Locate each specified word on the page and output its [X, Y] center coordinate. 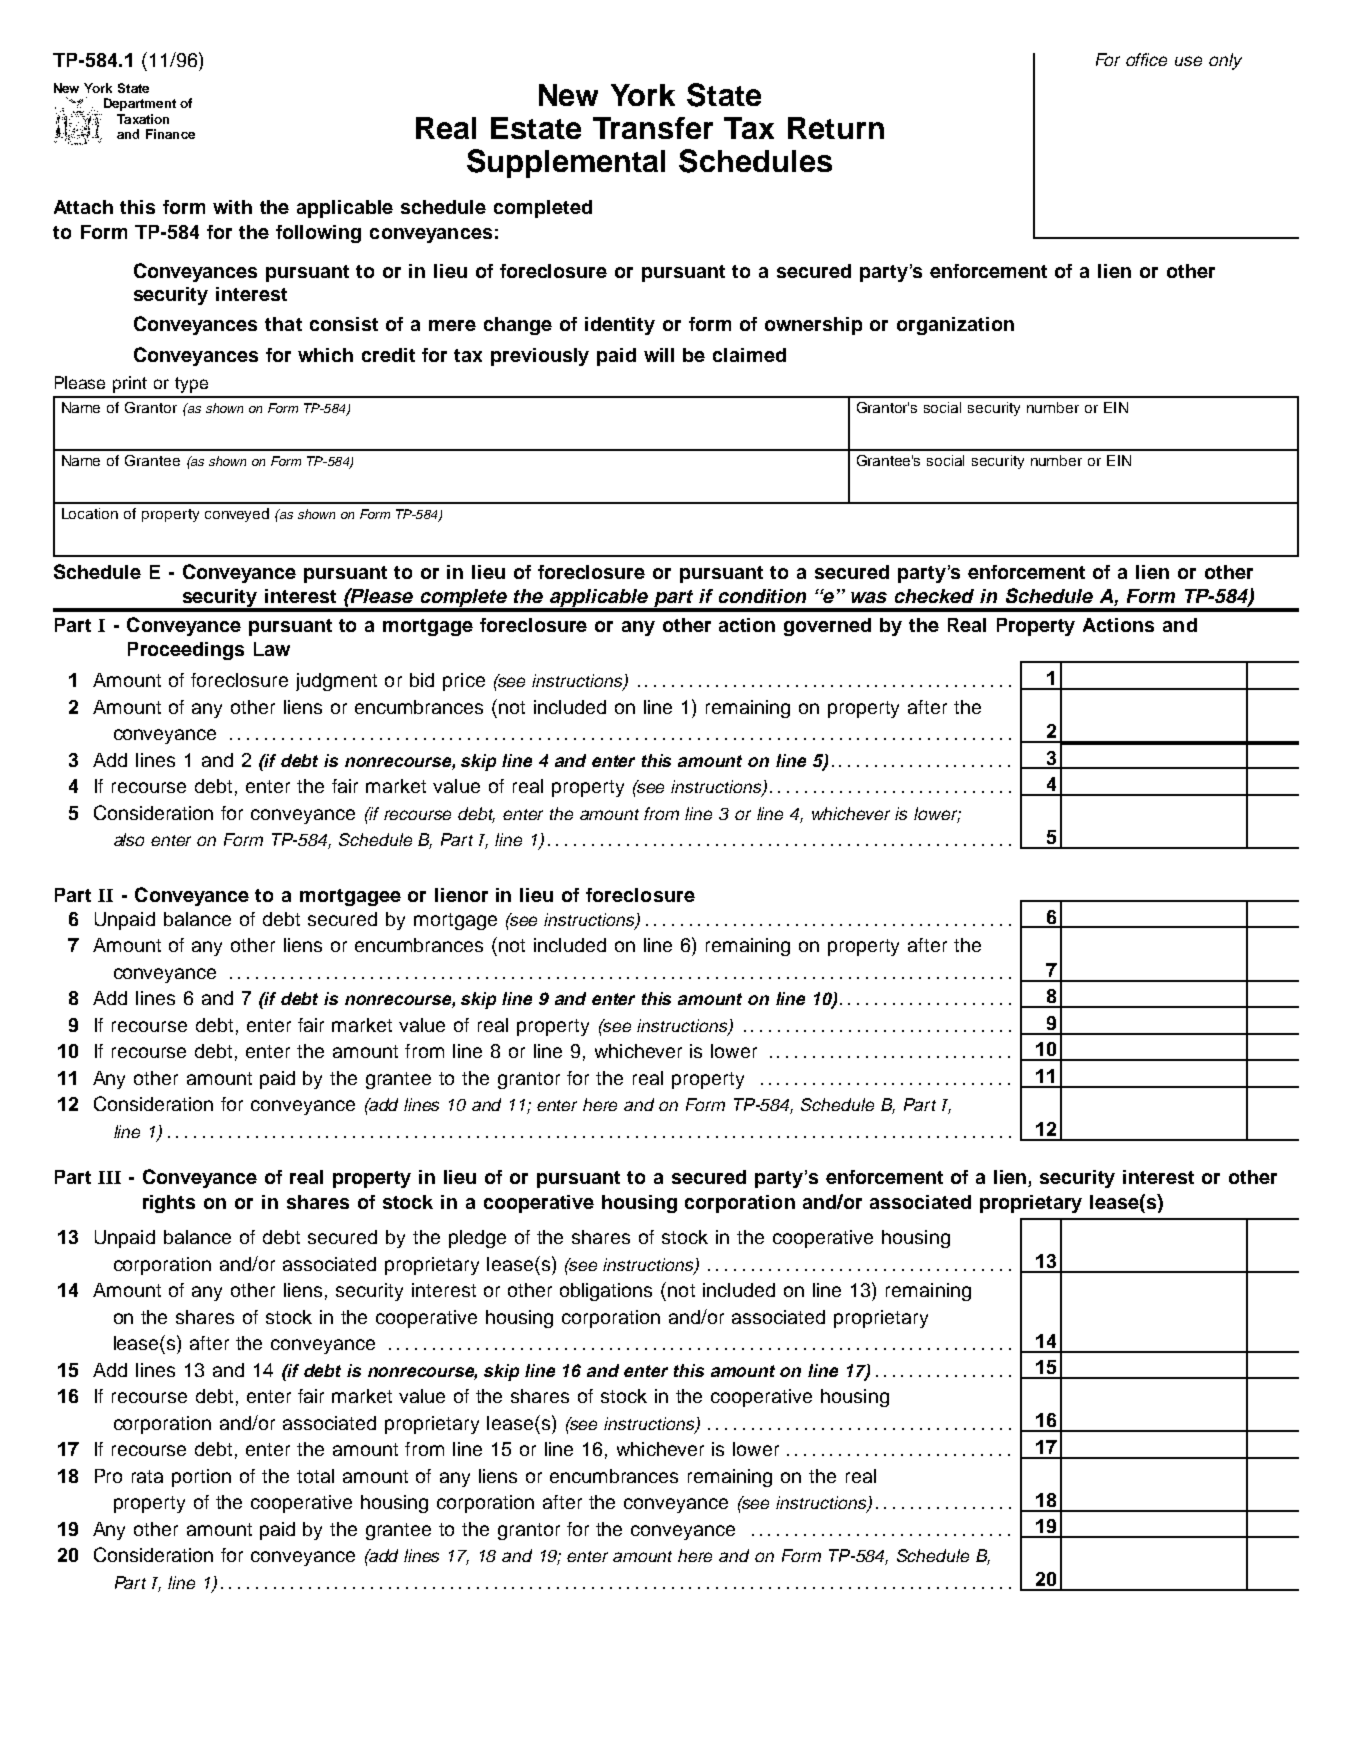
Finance [170, 134]
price [464, 682]
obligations [606, 1292]
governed [827, 627]
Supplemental [566, 163]
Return [836, 128]
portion [201, 1478]
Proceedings [186, 651]
